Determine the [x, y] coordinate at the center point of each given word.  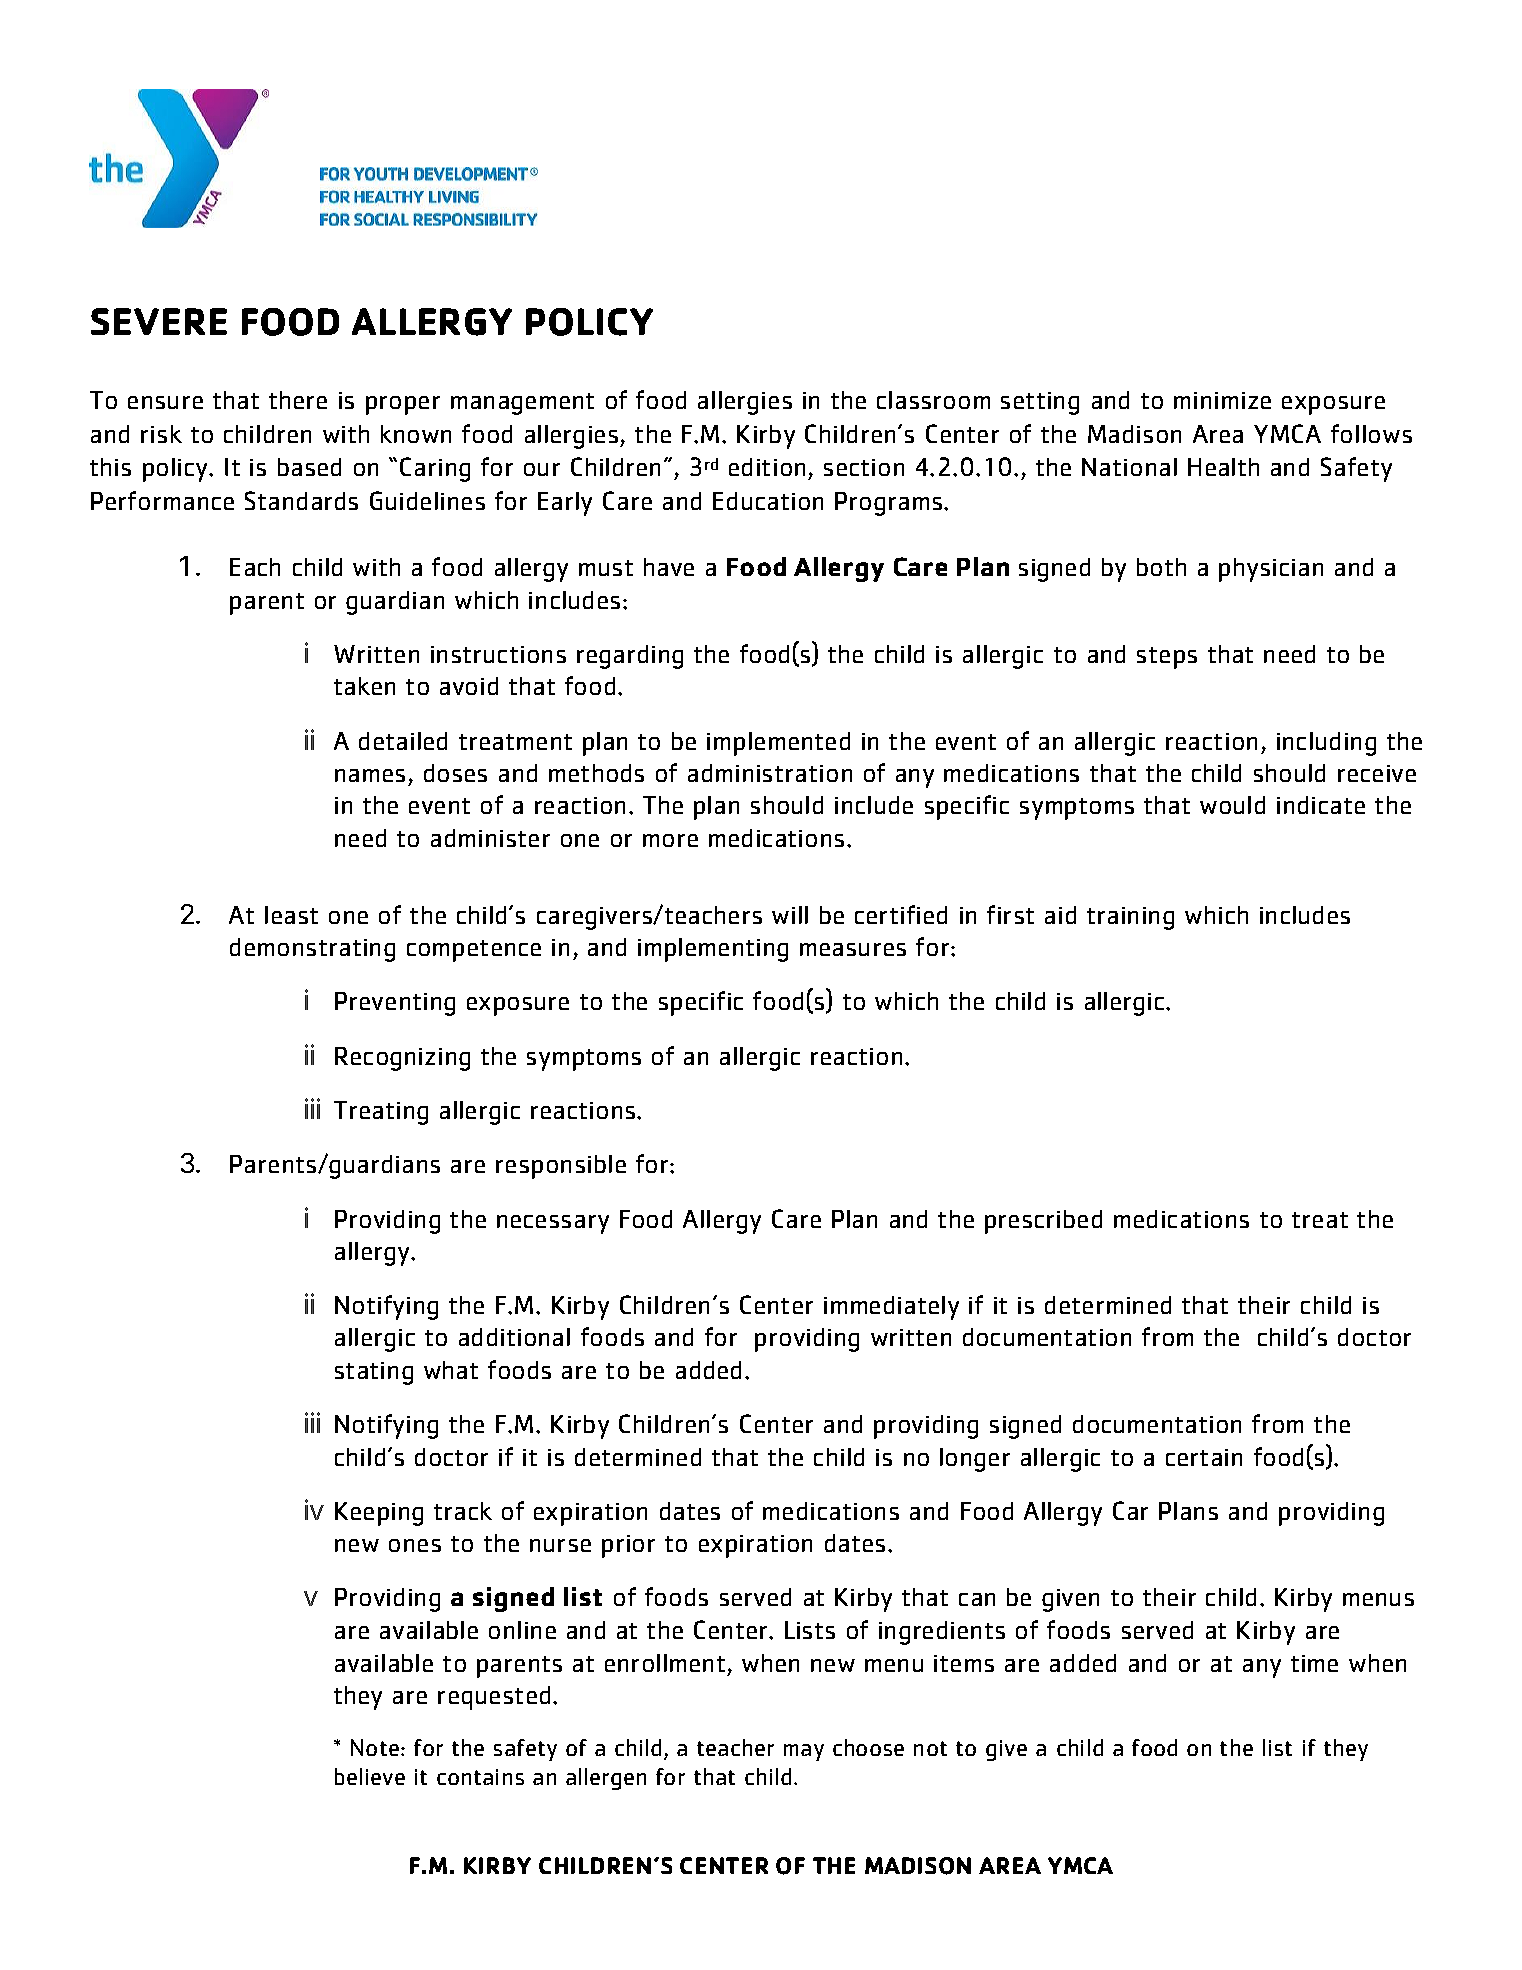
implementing [713, 950]
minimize [1222, 400]
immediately [891, 1308]
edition [769, 469]
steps [1167, 658]
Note [375, 1747]
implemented [778, 744]
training [1130, 918]
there [298, 400]
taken [364, 686]
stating [374, 1373]
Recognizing [402, 1059]
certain [1204, 1457]
